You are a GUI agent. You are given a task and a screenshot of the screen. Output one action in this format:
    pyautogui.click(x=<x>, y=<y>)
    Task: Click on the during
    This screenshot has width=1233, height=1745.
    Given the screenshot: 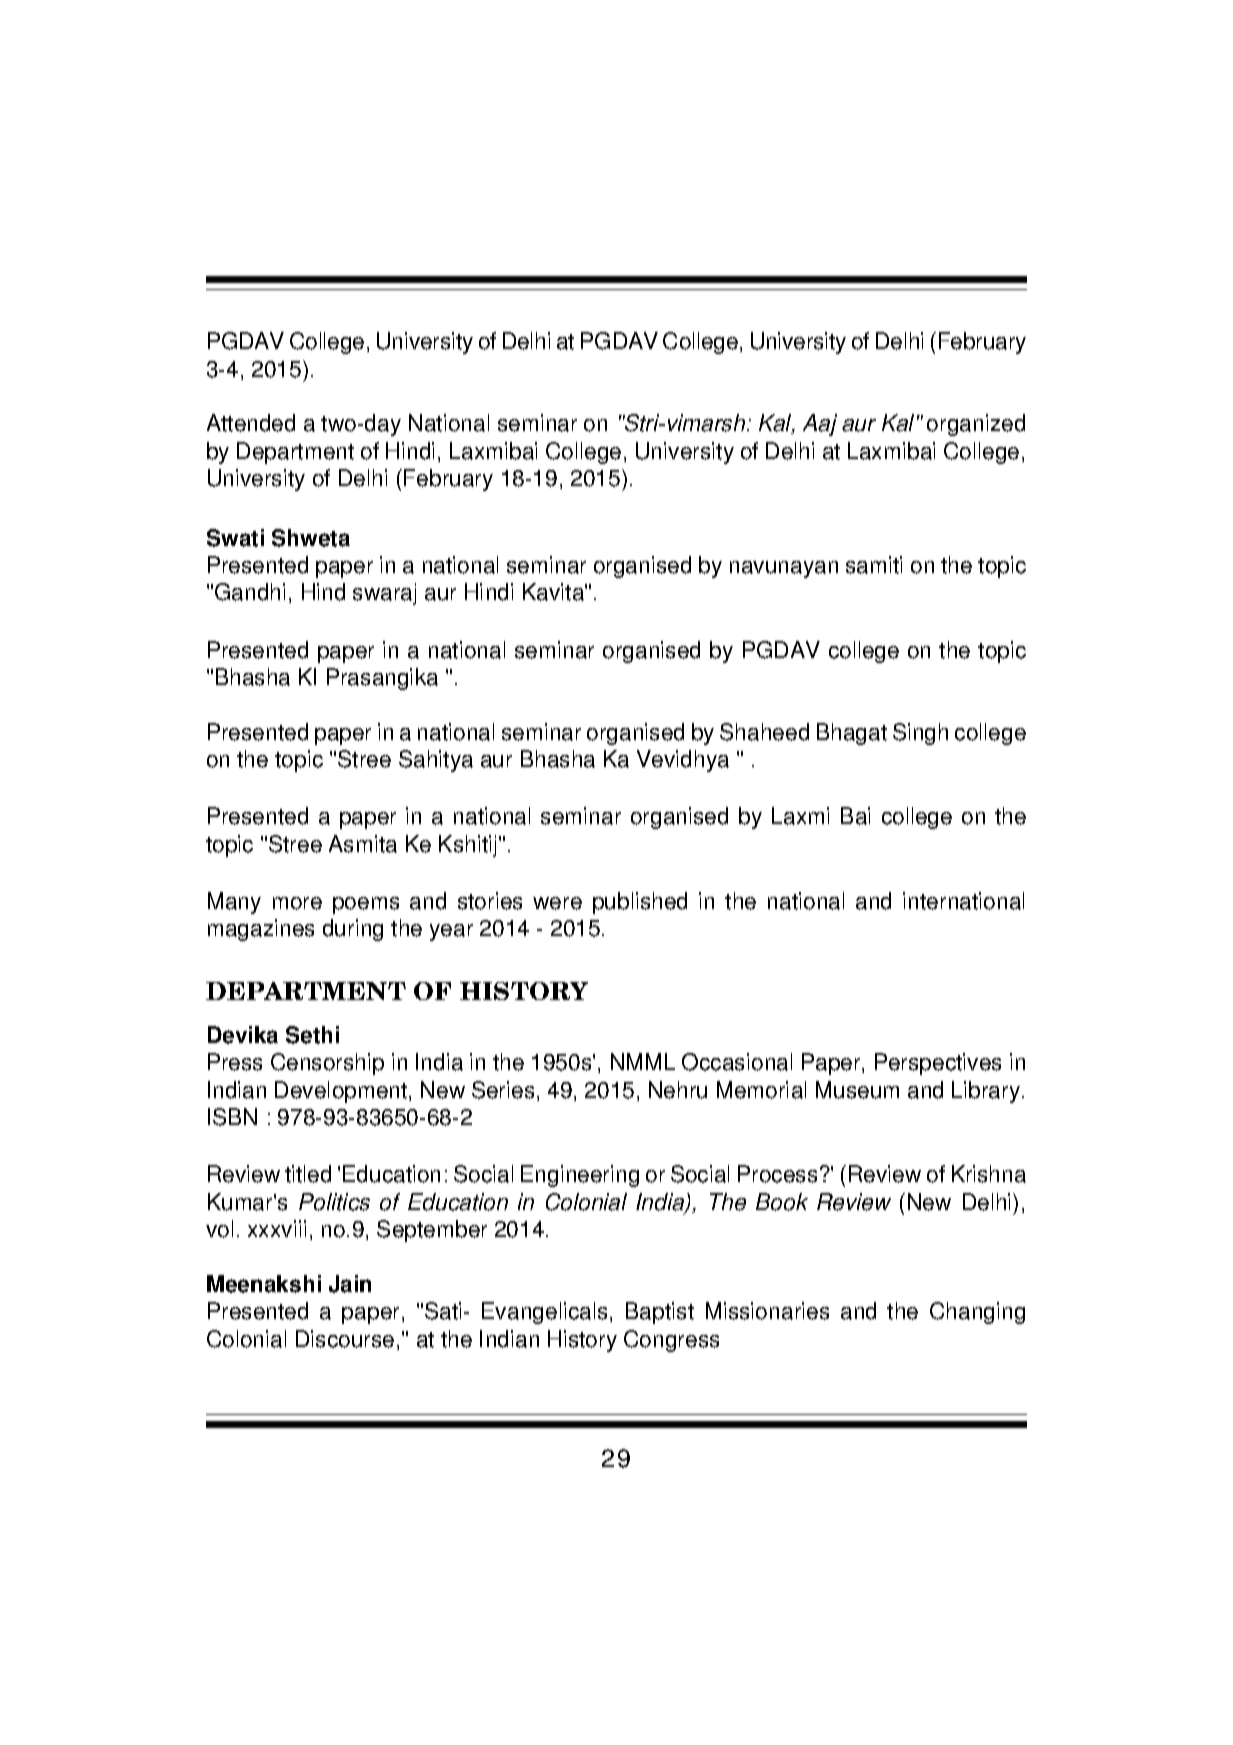 What is the action you would take?
    pyautogui.click(x=353, y=930)
